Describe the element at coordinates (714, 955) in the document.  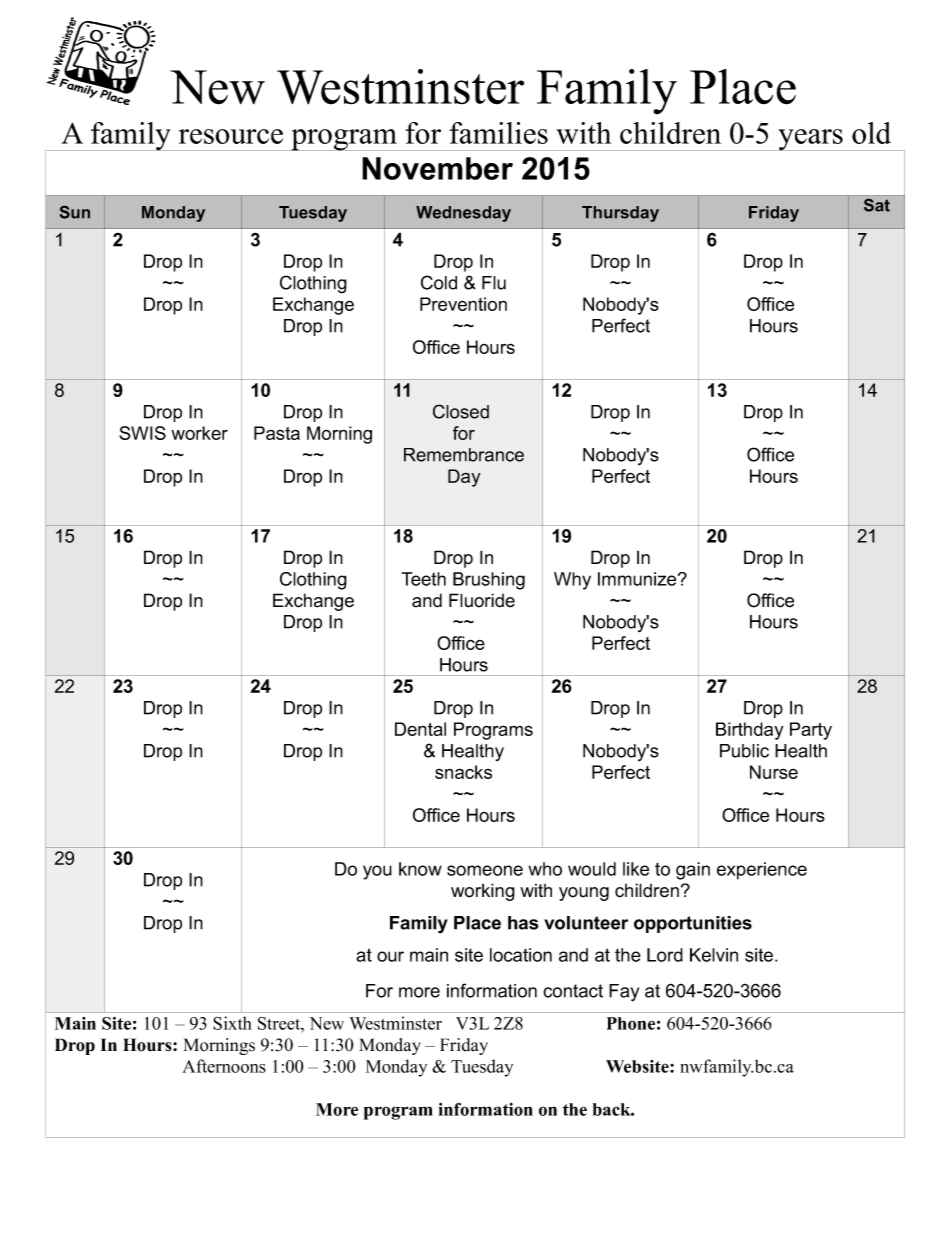
I see `Kelvin` at that location.
